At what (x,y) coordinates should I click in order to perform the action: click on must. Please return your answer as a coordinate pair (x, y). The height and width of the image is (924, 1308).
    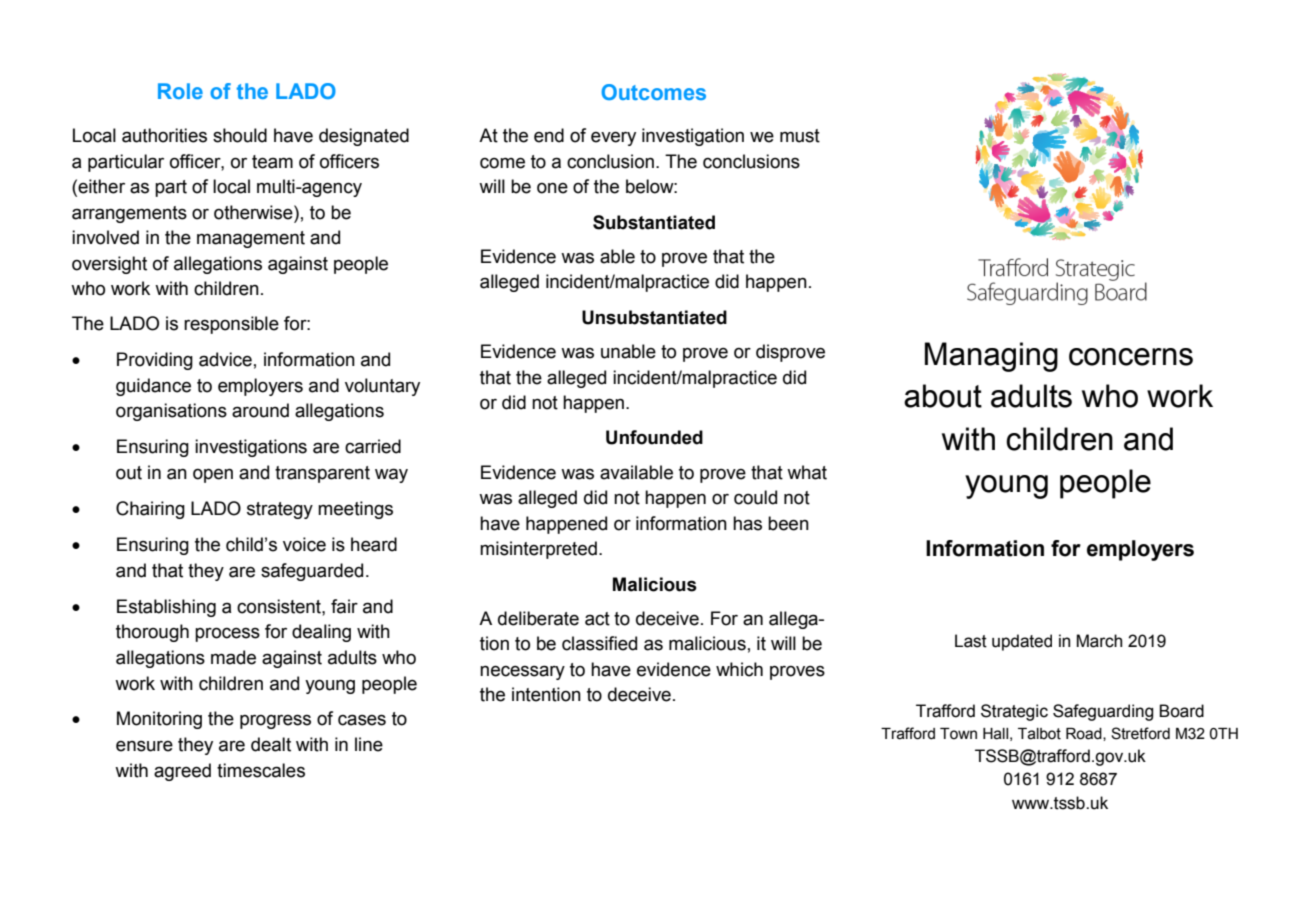
    Looking at the image, I should click on (800, 136).
